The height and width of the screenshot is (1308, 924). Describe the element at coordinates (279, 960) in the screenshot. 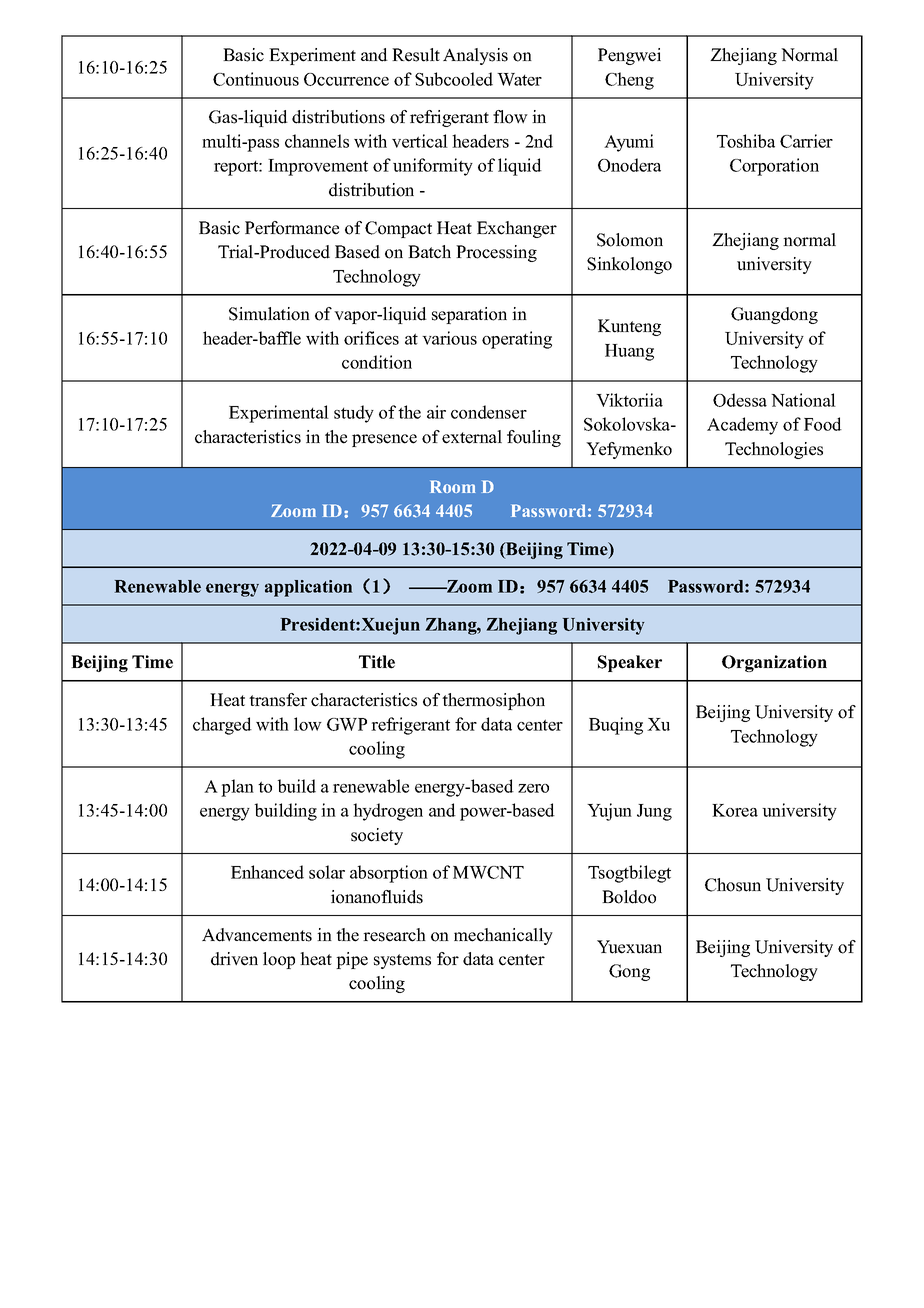

I see `loop` at that location.
